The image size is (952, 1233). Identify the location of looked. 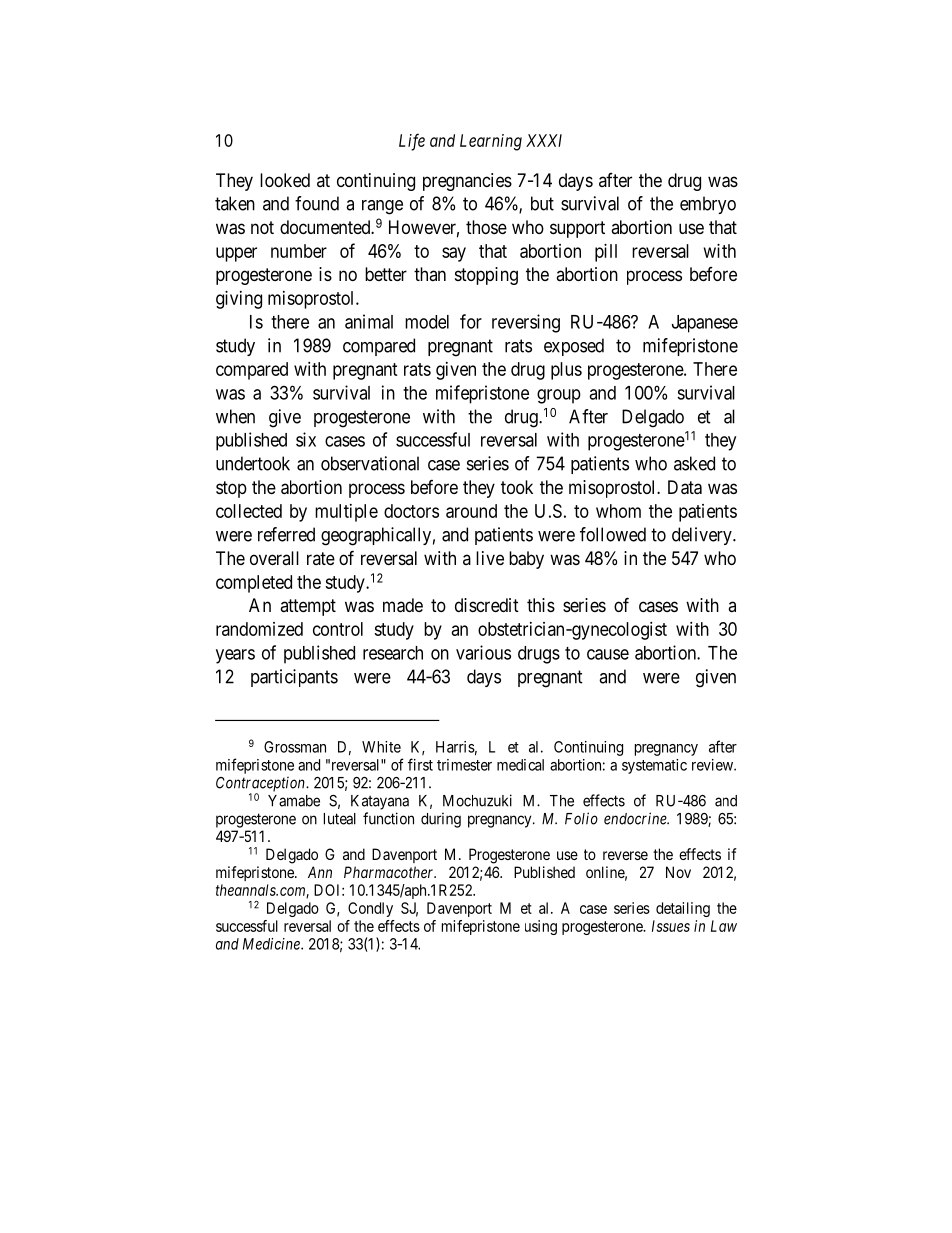
(285, 180).
